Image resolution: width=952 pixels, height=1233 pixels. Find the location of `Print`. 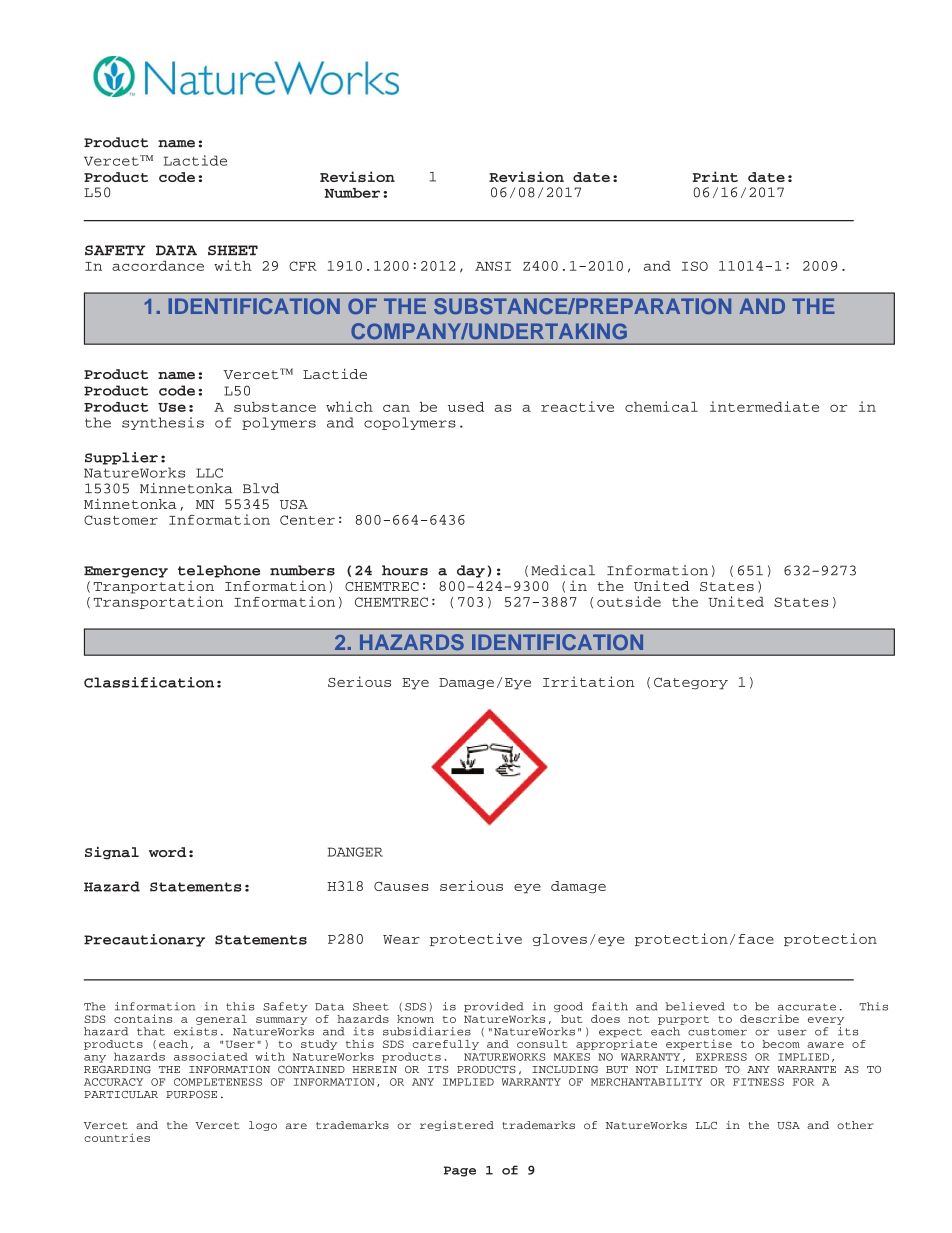

Print is located at coordinates (715, 176).
